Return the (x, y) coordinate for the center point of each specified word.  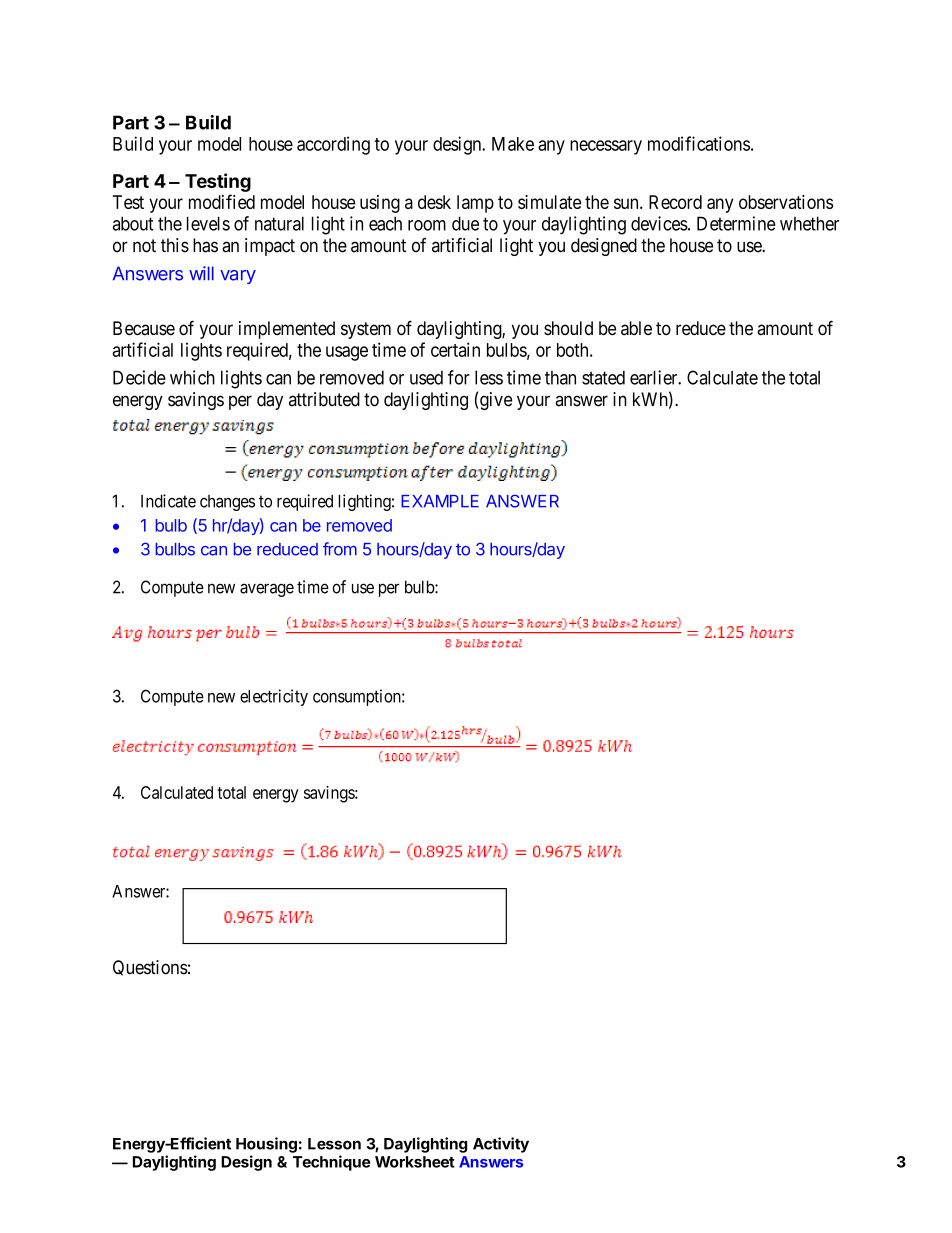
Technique (331, 1163)
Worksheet (415, 1162)
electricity (274, 697)
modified (222, 201)
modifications (699, 143)
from (340, 549)
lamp (475, 204)
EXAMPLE (440, 501)
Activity (501, 1145)
